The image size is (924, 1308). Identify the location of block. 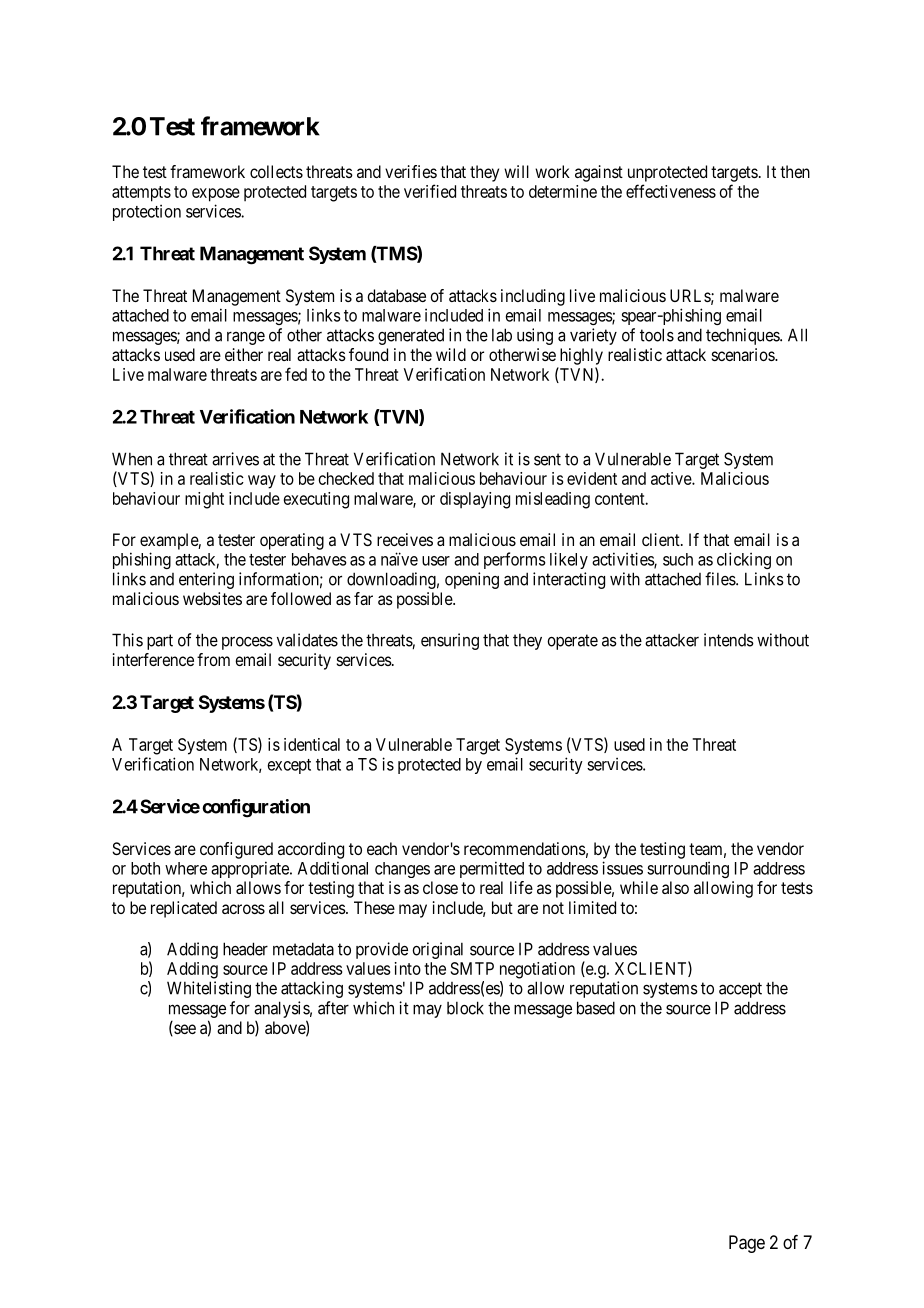
(465, 1008).
